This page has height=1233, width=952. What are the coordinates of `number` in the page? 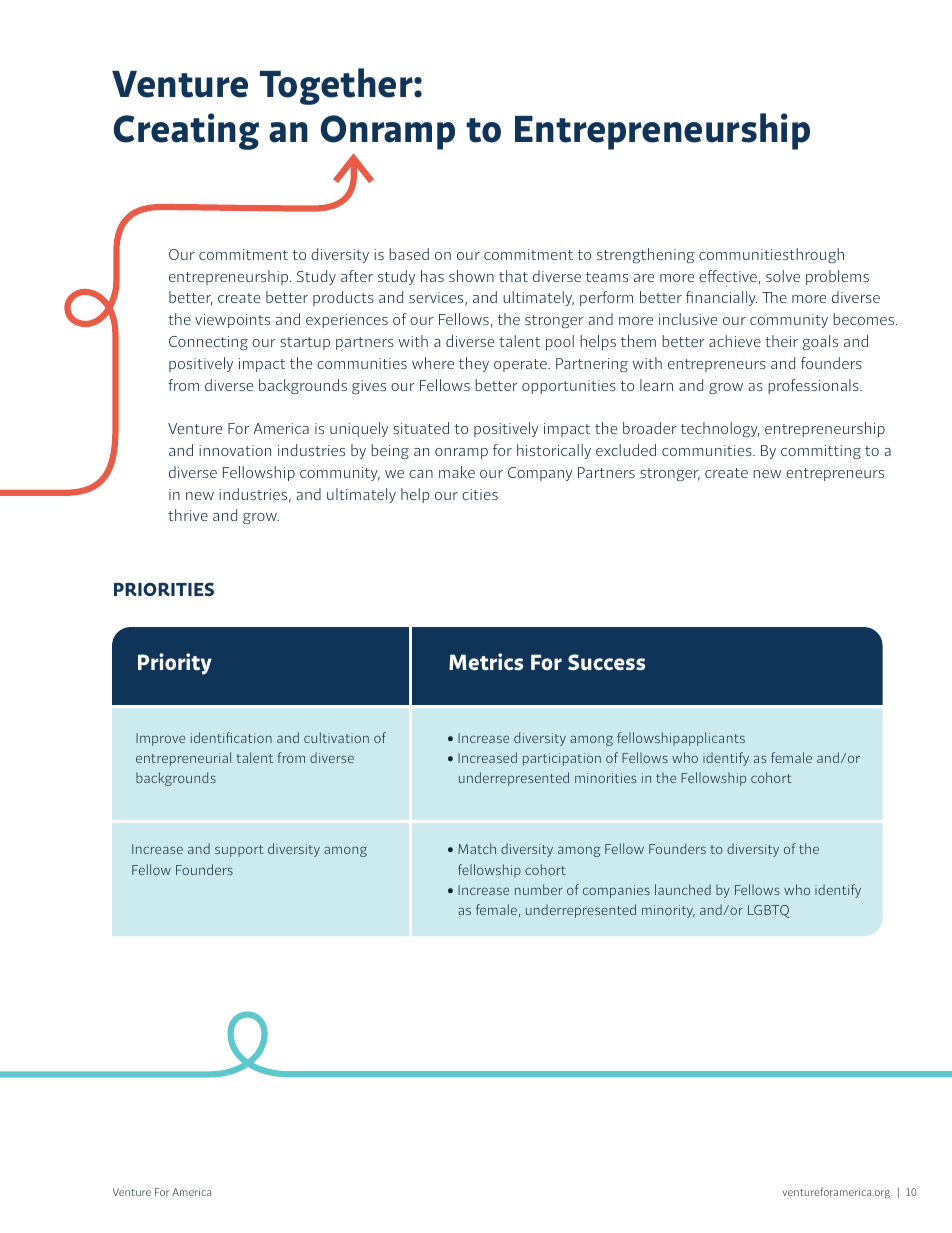 It's located at (539, 889).
